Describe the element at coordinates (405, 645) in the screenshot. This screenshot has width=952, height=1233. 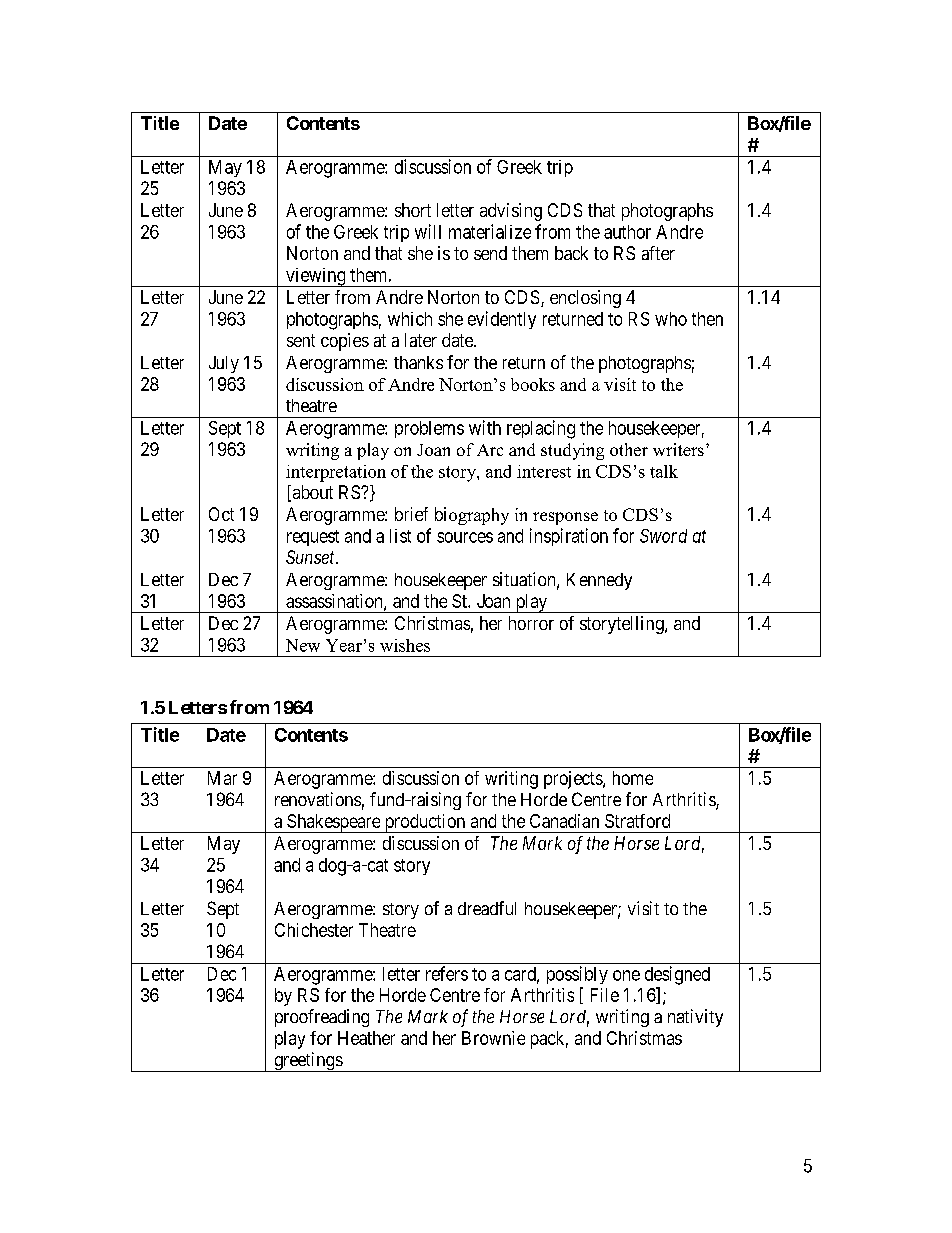
I see `wishes` at that location.
